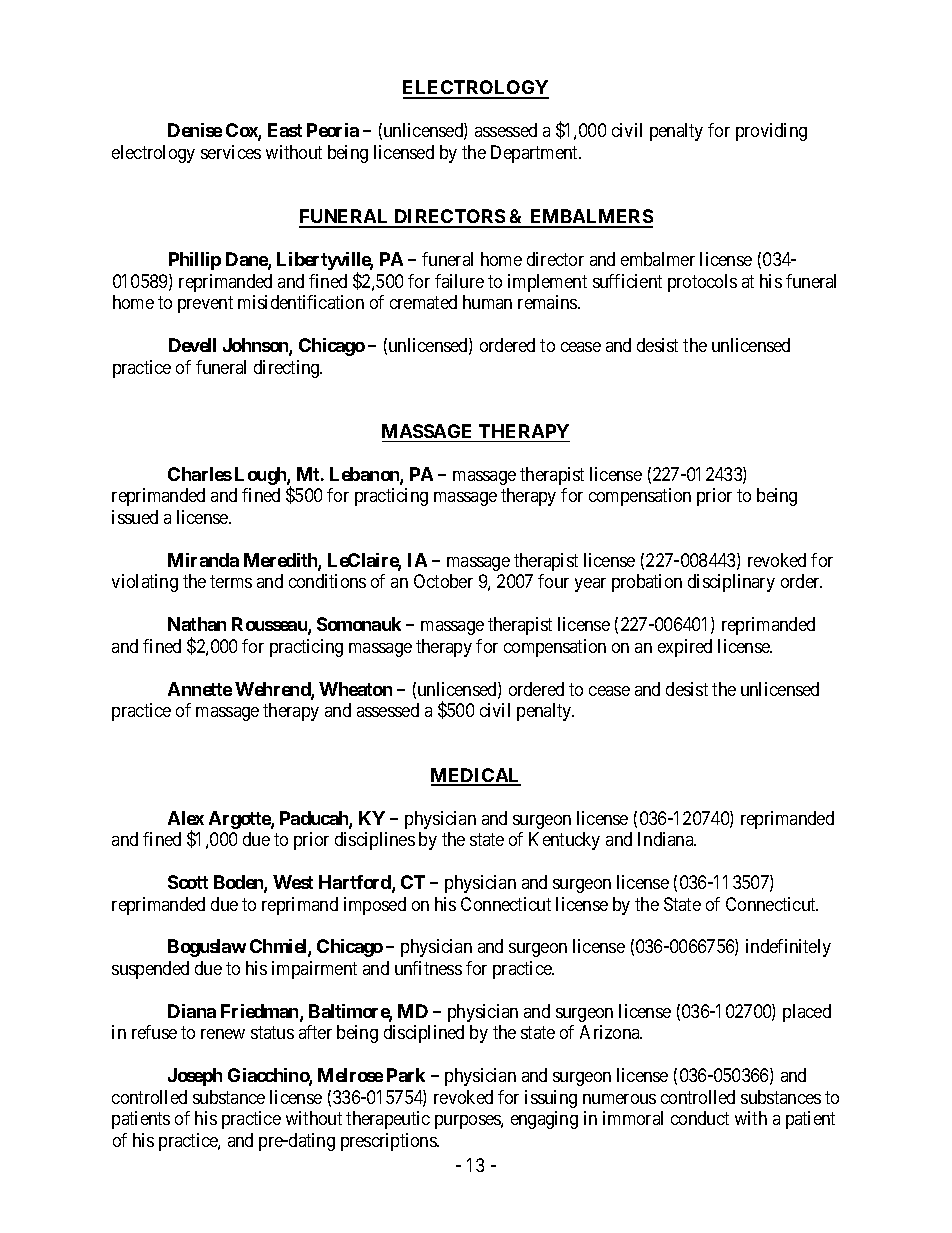 This screenshot has height=1233, width=952. What do you see at coordinates (195, 1077) in the screenshot?
I see `Joseph` at bounding box center [195, 1077].
